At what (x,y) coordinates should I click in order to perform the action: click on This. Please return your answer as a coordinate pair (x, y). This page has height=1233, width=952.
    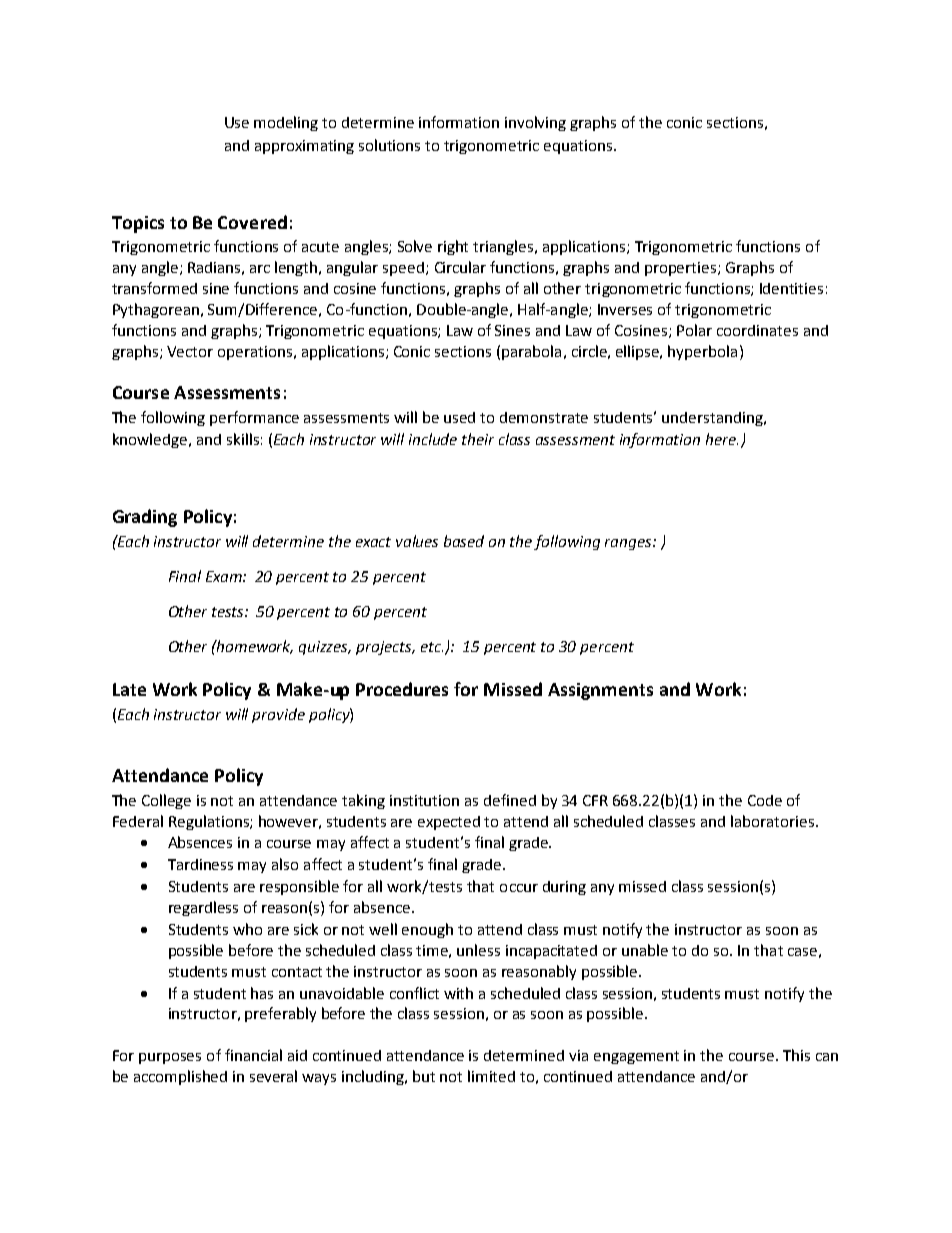
    Looking at the image, I should click on (796, 1055).
